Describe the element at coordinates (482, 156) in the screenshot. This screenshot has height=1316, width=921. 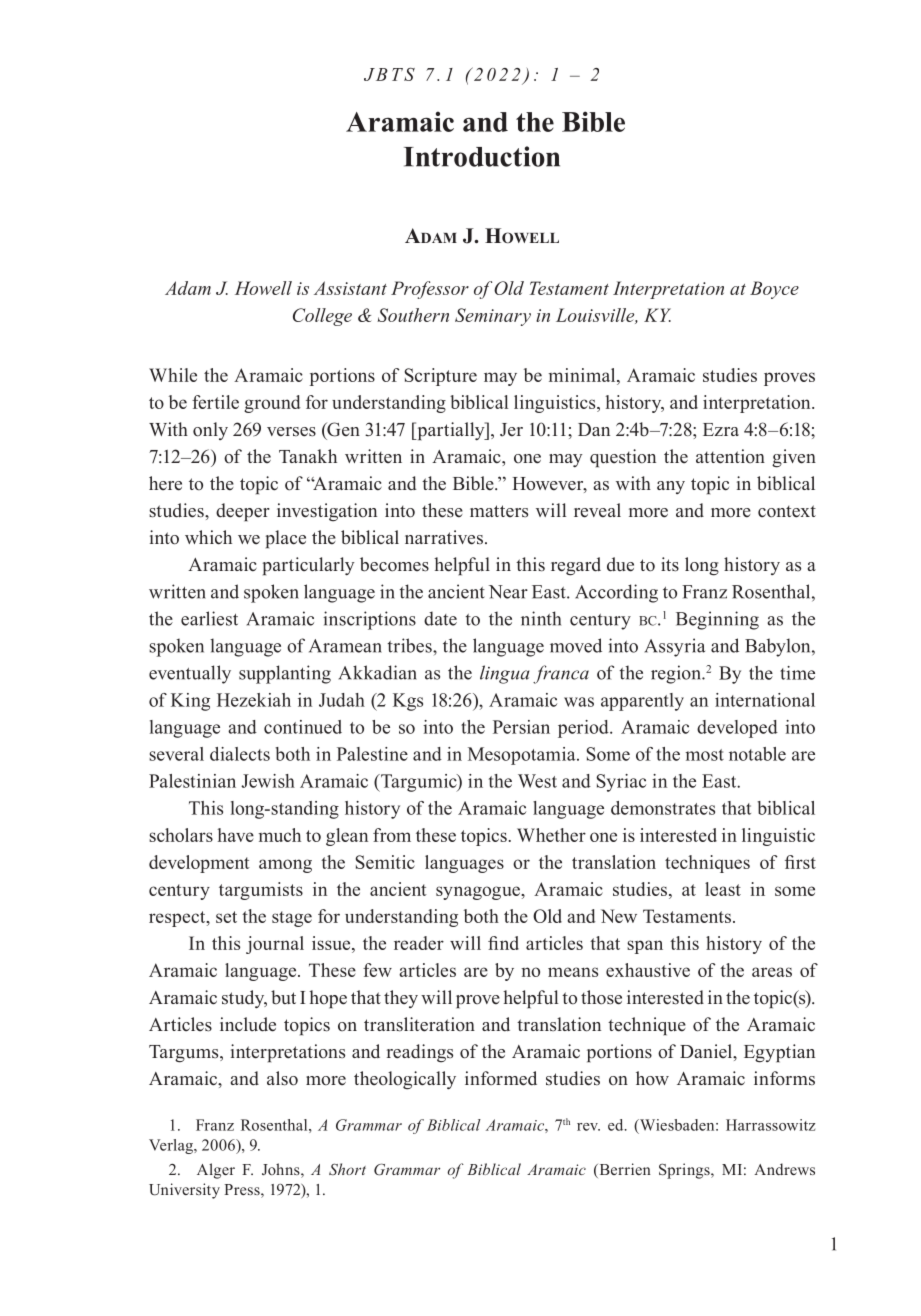
I see `Introduction` at that location.
